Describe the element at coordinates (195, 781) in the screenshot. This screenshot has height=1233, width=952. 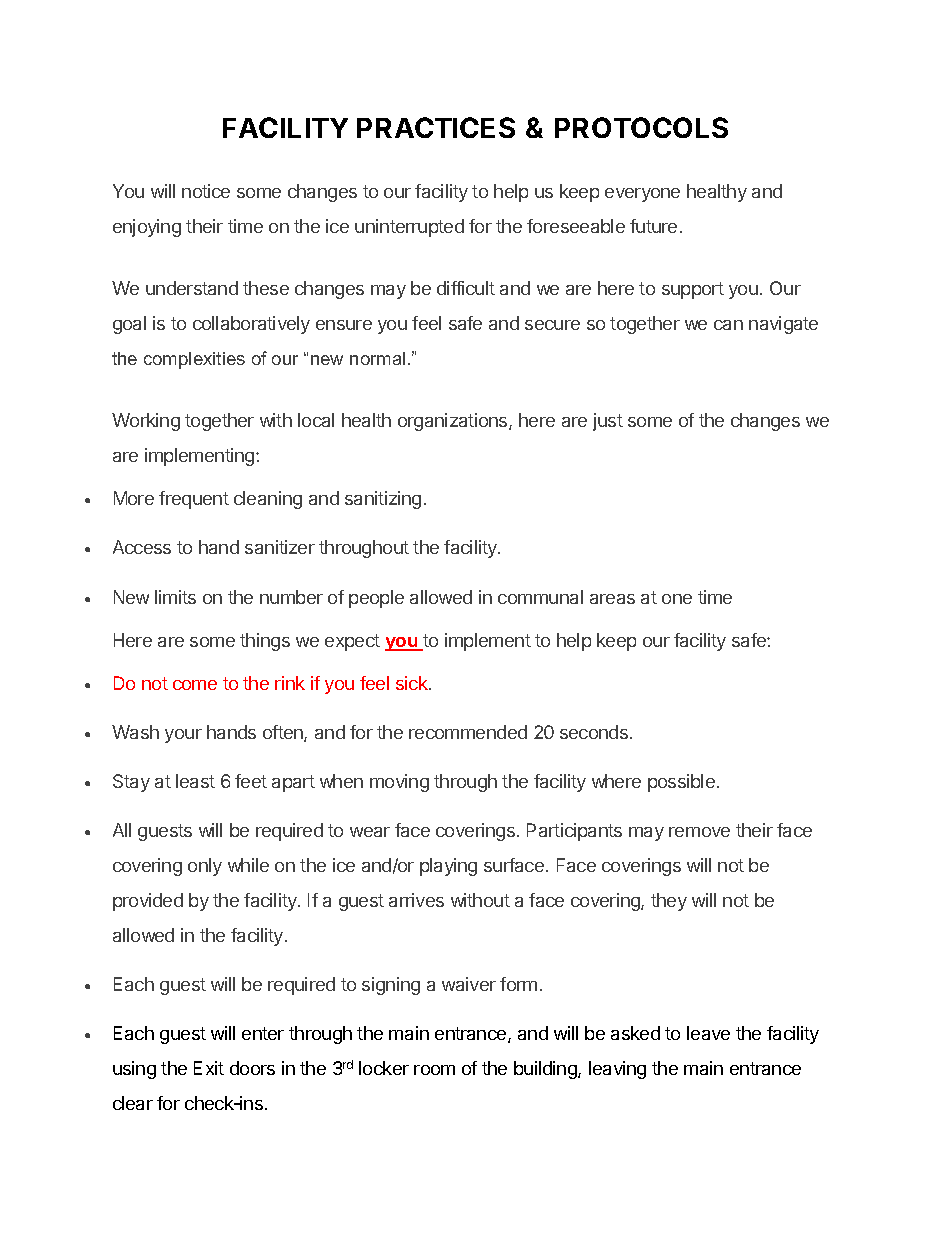
I see `least` at that location.
